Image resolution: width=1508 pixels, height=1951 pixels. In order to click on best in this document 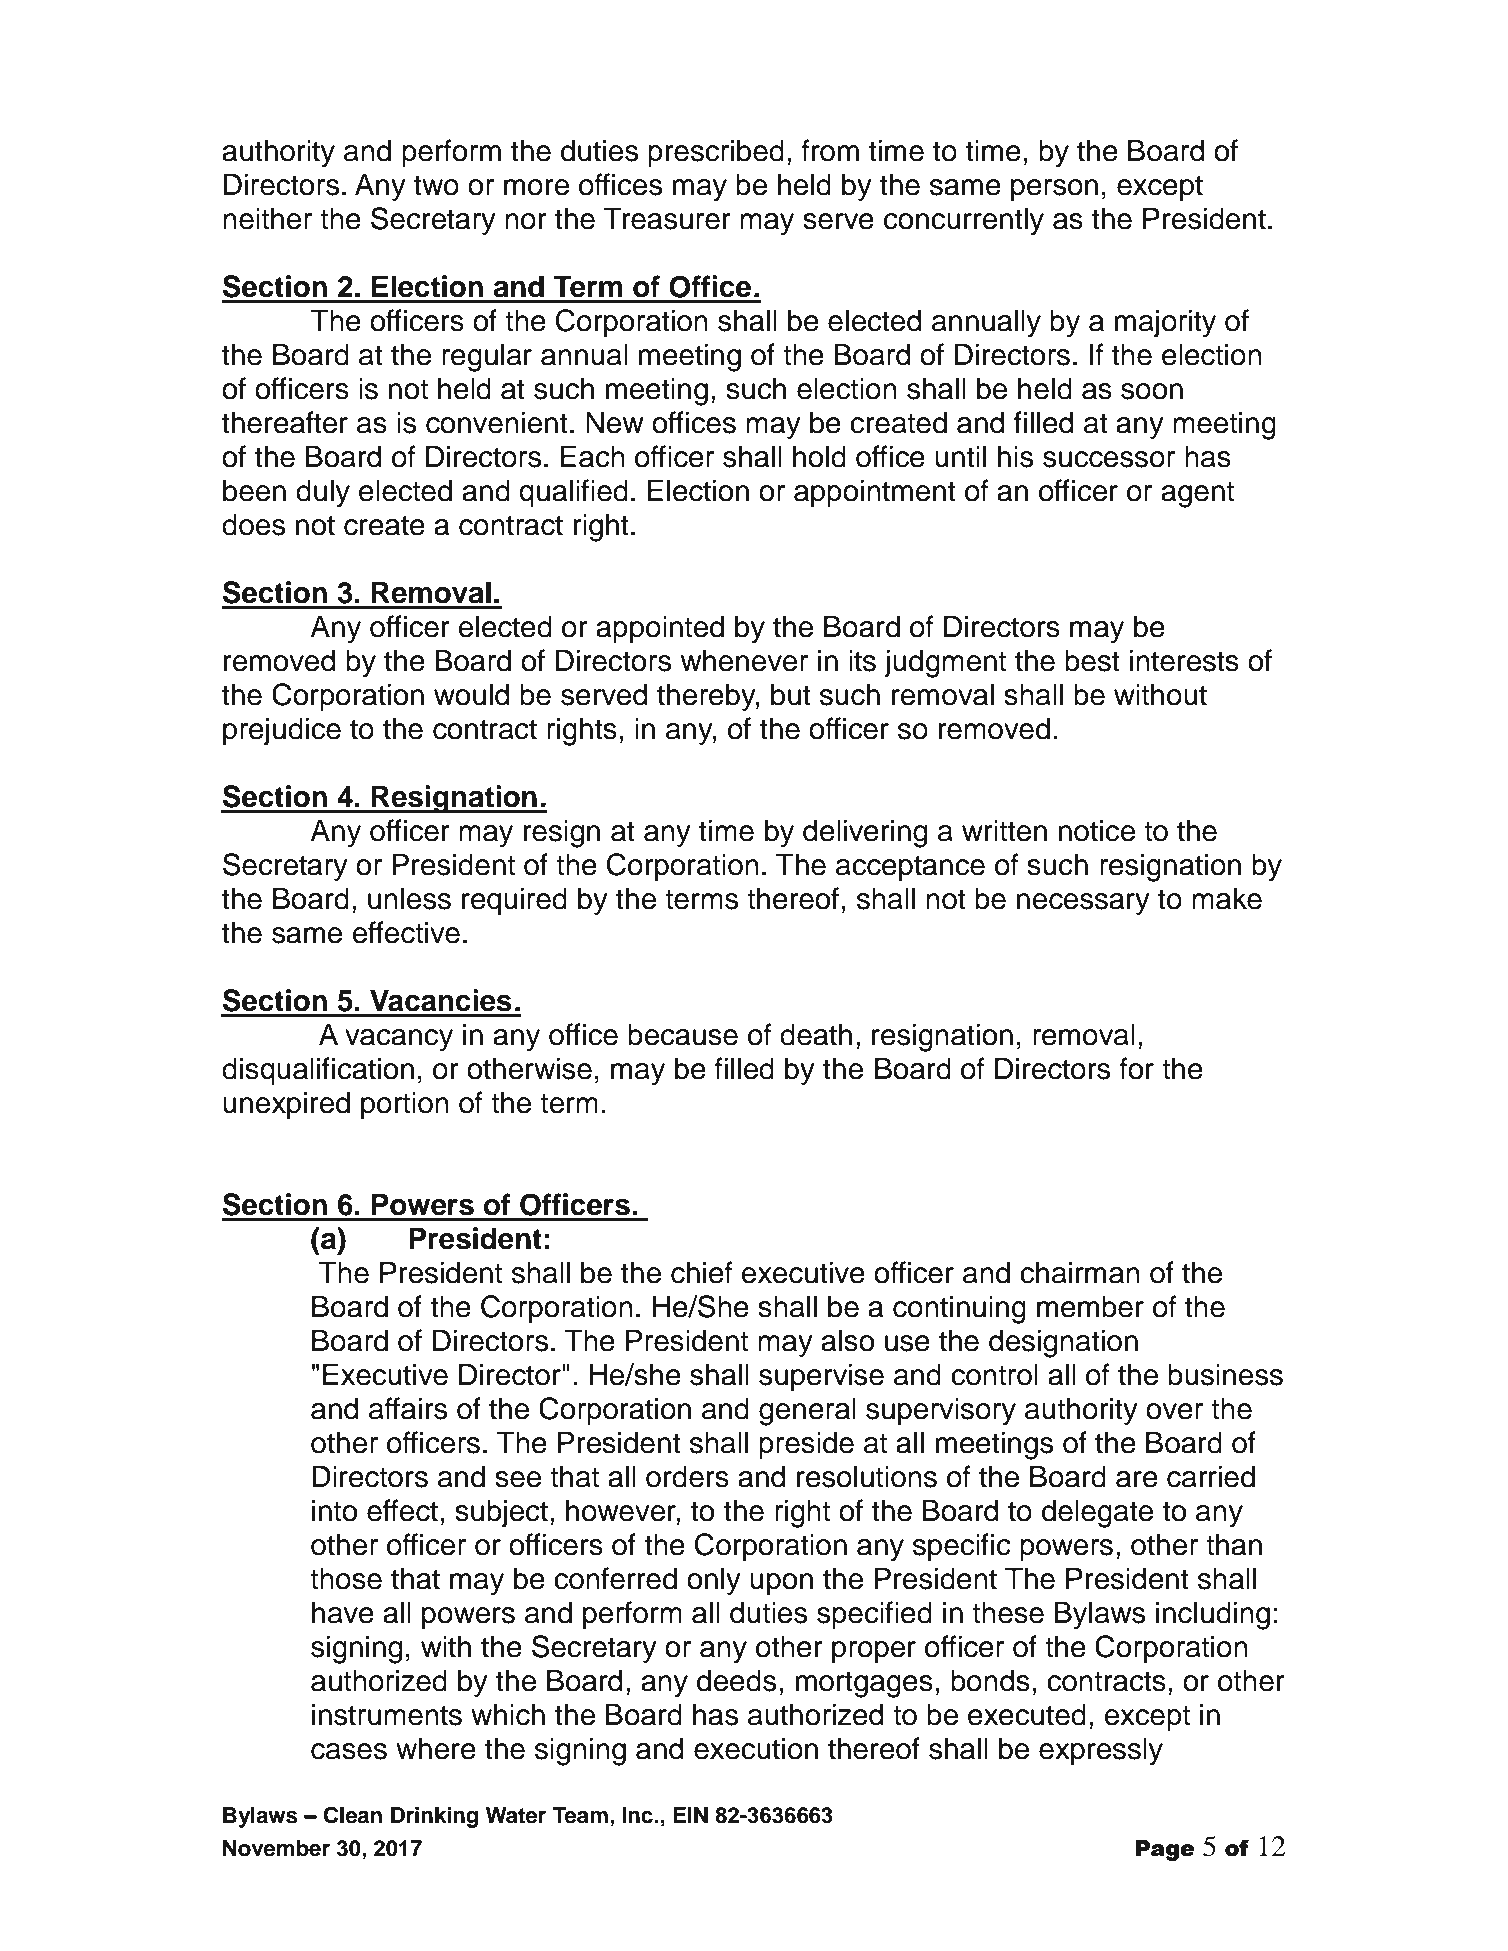, I will do `click(1092, 660)`.
